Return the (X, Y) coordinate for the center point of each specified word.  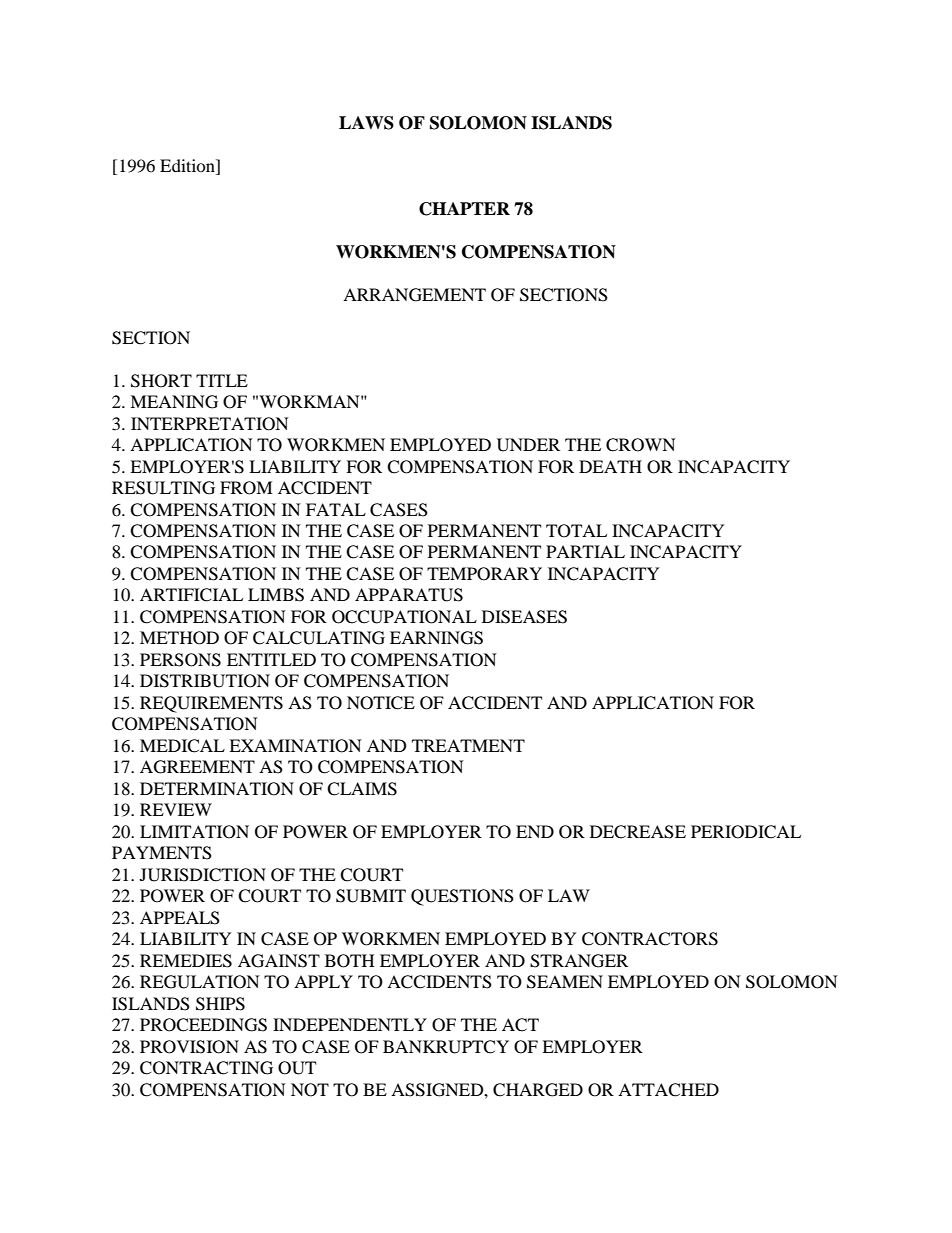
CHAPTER (464, 209)
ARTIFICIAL (191, 595)
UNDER (528, 445)
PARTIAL (585, 551)
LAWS (366, 123)
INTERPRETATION (210, 424)
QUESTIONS (462, 897)
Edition (188, 165)
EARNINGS (436, 638)
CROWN (641, 445)
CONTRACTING (206, 1068)
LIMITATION (194, 832)
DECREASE (638, 832)
